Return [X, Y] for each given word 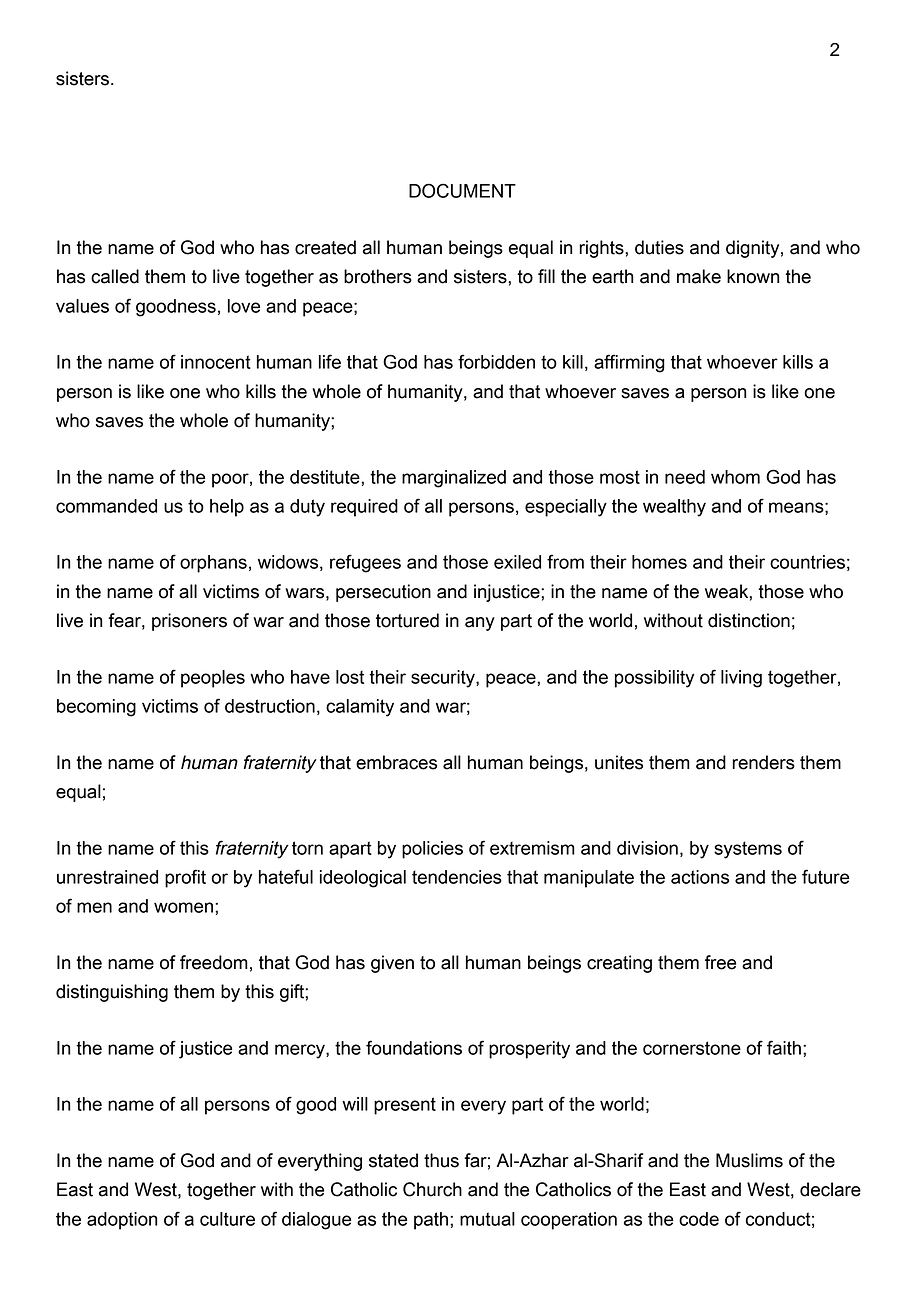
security [444, 679]
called [115, 276]
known [753, 276]
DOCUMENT [462, 190]
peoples [213, 679]
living [741, 679]
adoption [122, 1221]
